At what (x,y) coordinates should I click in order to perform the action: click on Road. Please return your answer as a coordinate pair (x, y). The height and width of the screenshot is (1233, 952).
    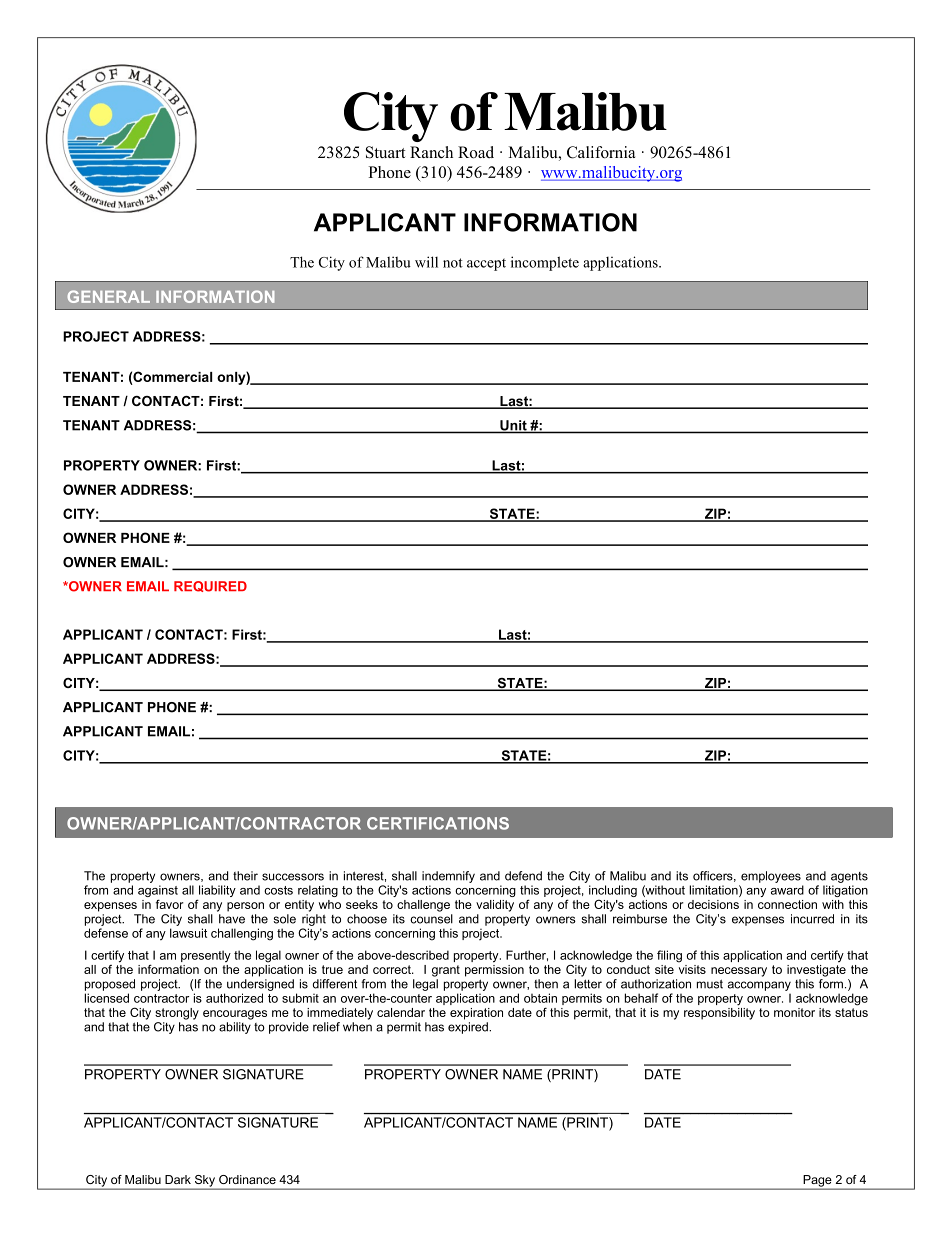
    Looking at the image, I should click on (476, 152).
